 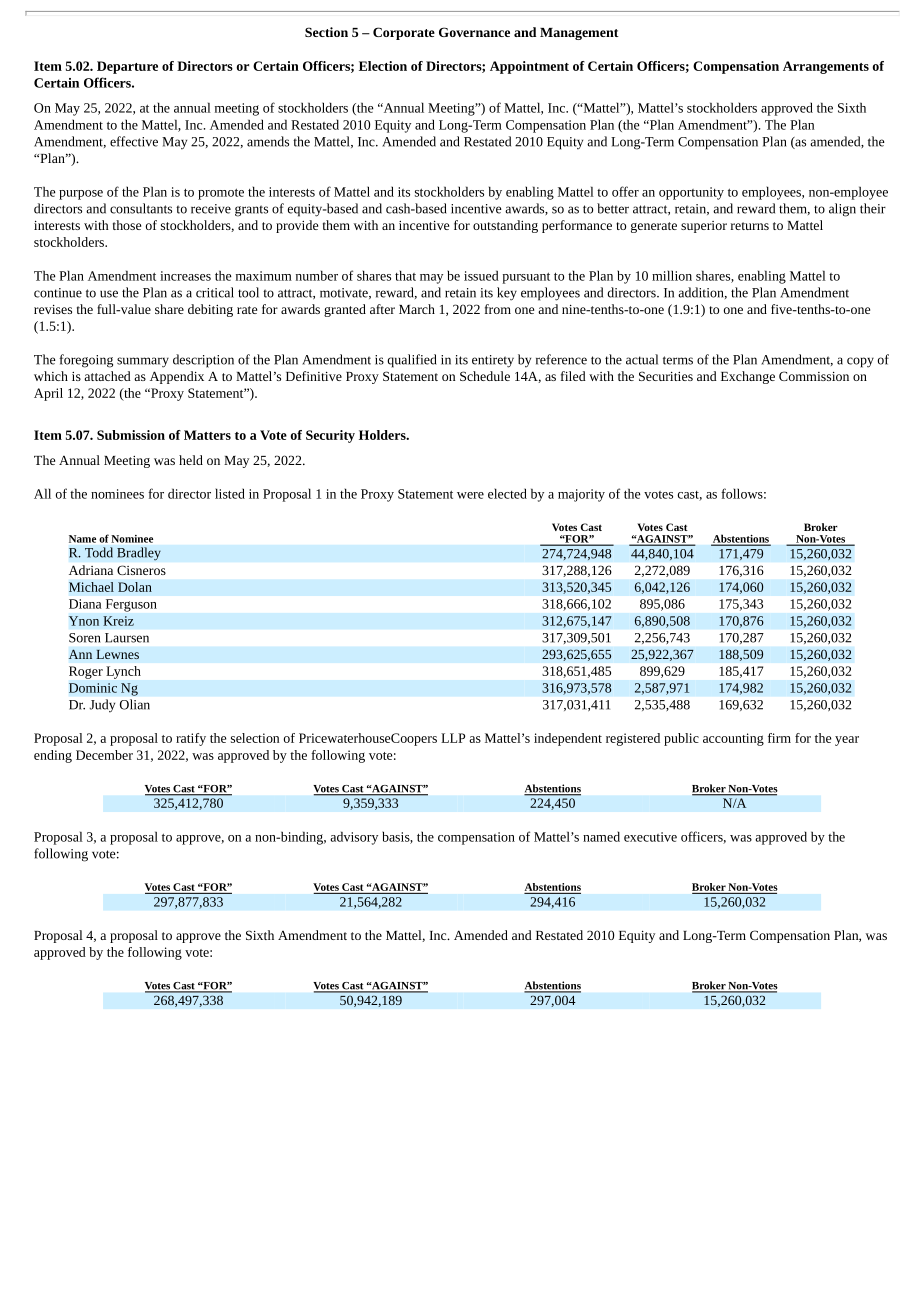 What do you see at coordinates (104, 755) in the screenshot?
I see `December` at bounding box center [104, 755].
